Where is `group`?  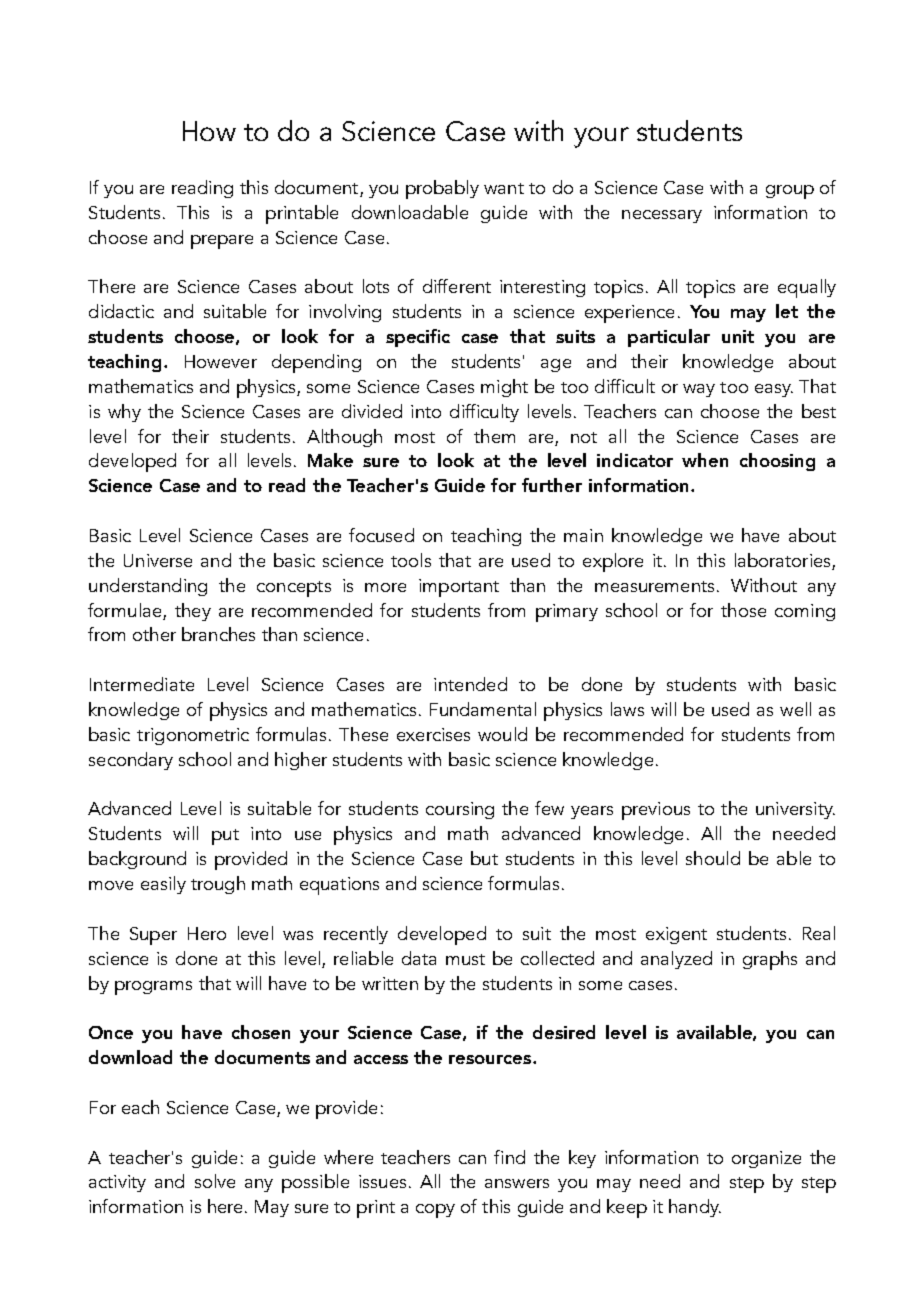 group is located at coordinates (790, 192).
